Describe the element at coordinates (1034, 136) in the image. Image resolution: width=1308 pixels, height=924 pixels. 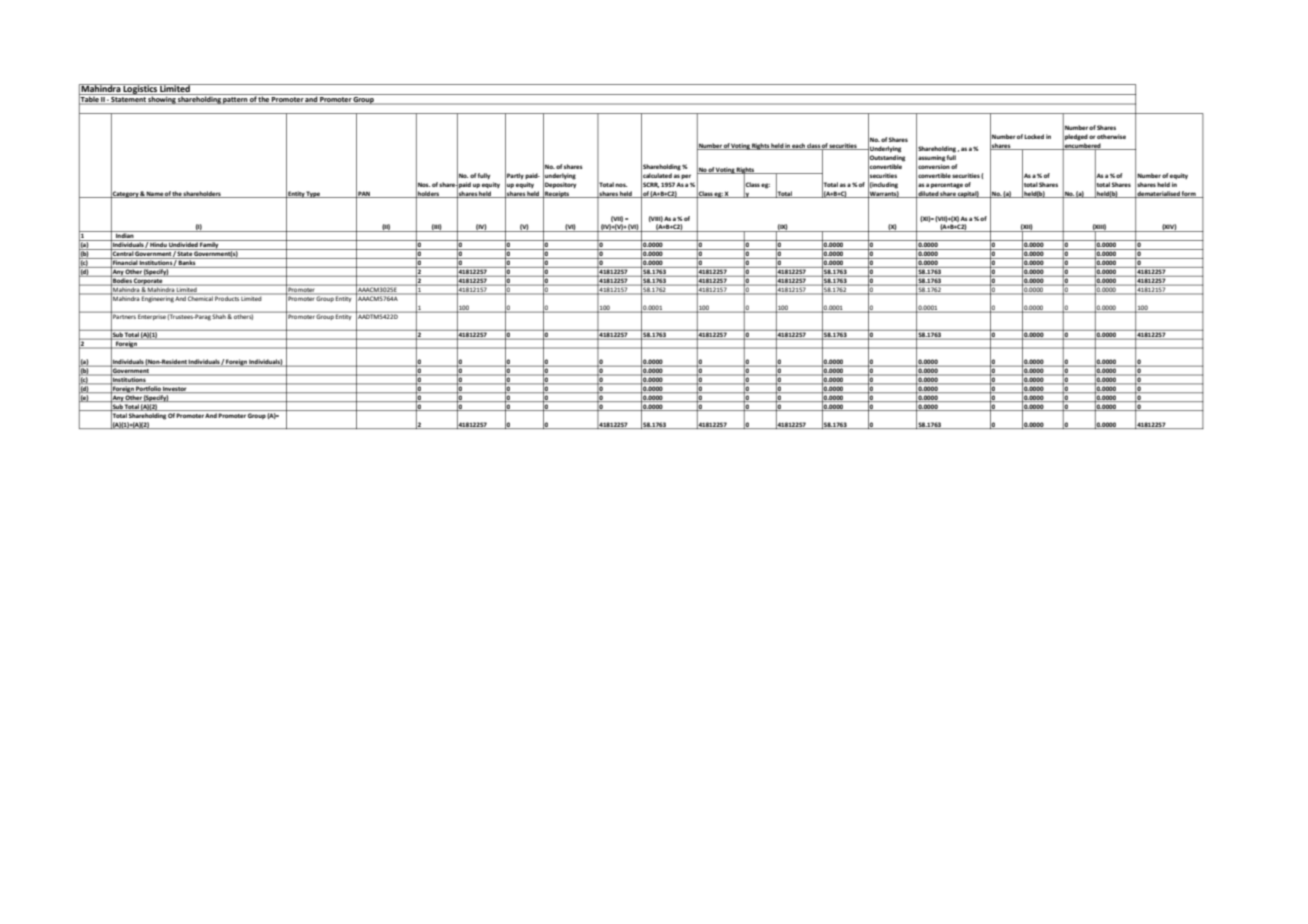
I see `Locked` at that location.
